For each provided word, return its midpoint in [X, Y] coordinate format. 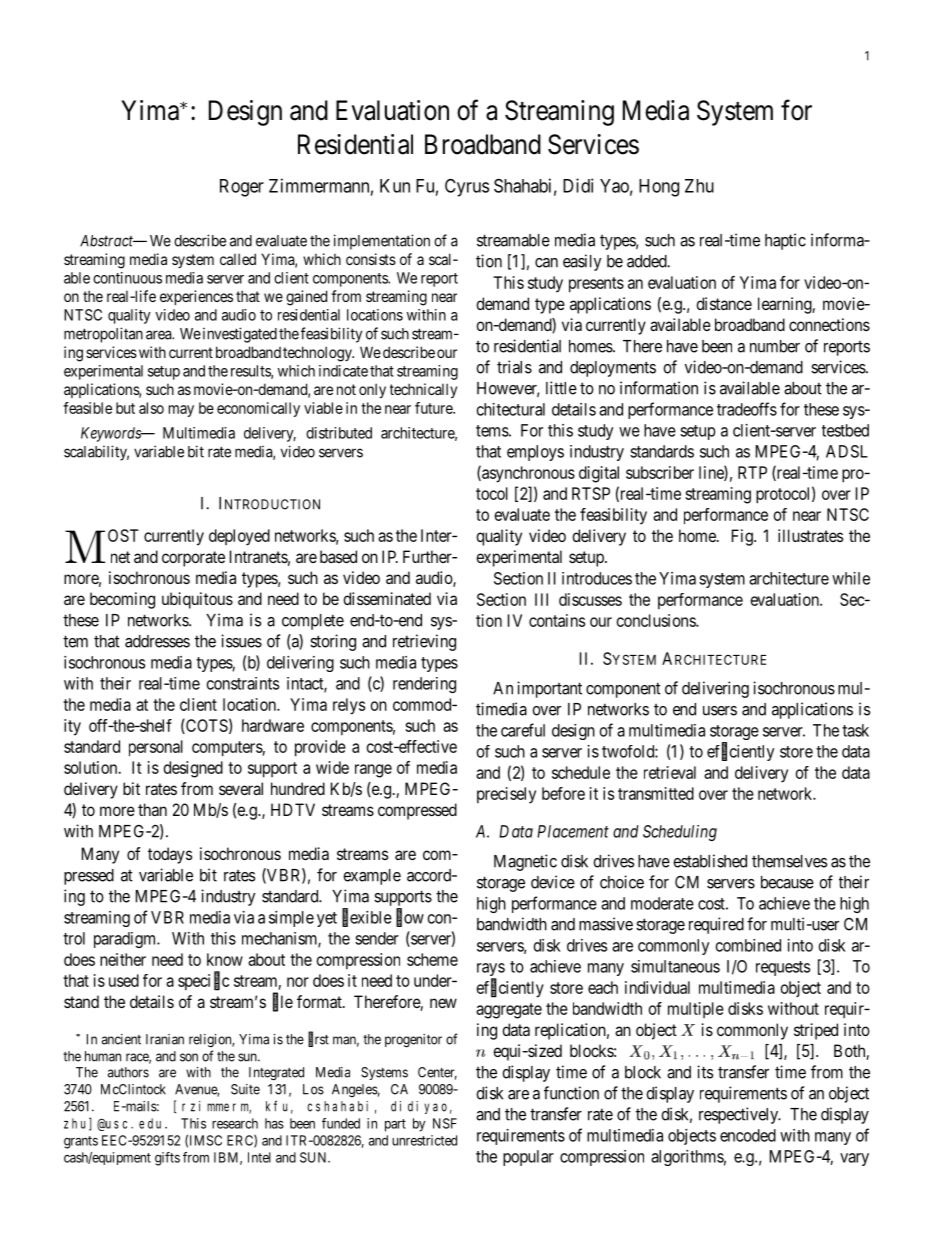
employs [535, 453]
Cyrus [467, 188]
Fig [743, 537]
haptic [785, 241]
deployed [239, 537]
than [152, 809]
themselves [789, 861]
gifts [167, 1159]
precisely [506, 795]
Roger [242, 188]
